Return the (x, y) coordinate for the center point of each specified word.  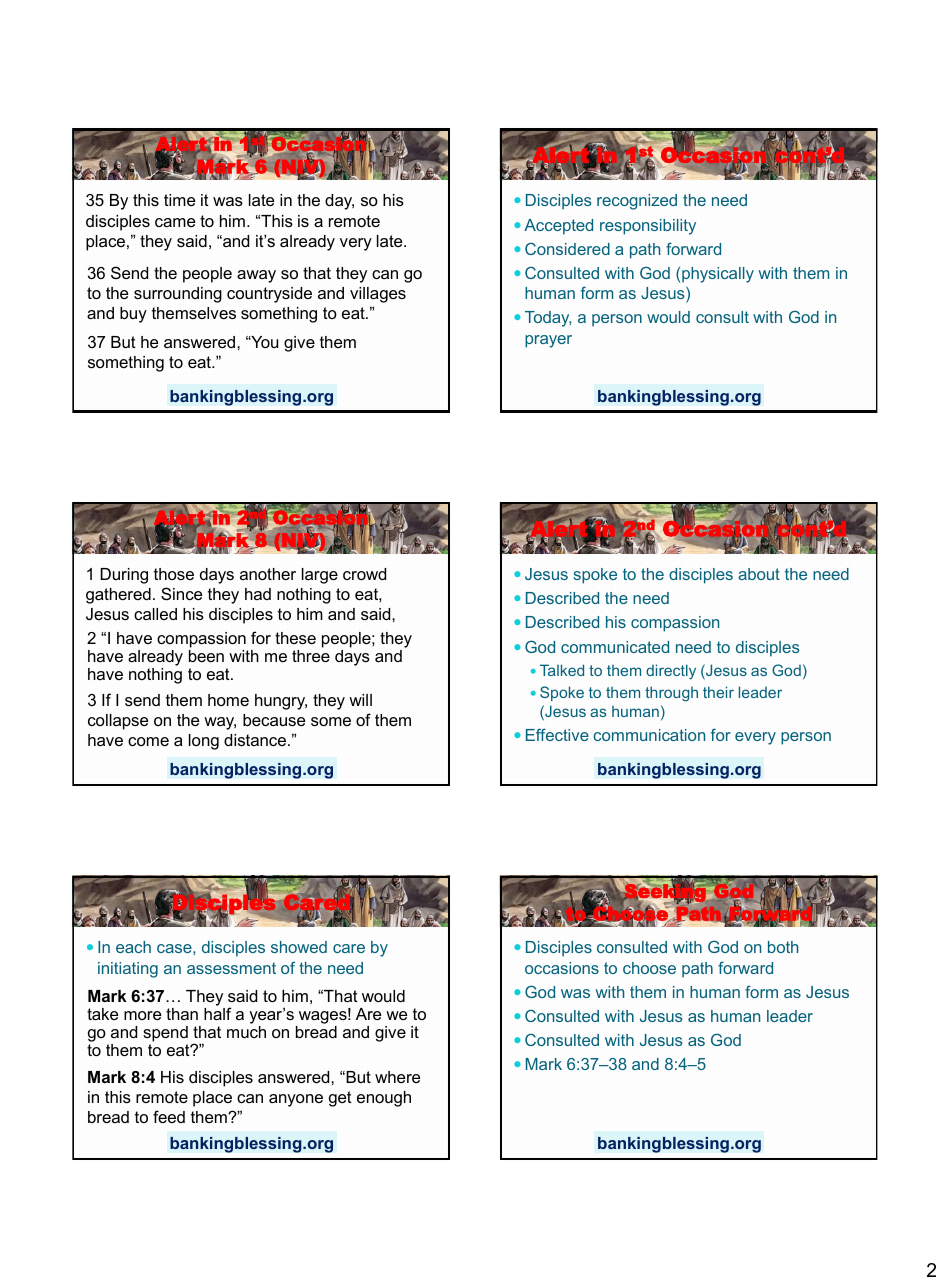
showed (299, 947)
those (174, 574)
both (783, 947)
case (175, 948)
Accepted (558, 227)
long (204, 742)
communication (649, 735)
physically (718, 275)
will (360, 700)
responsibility (648, 227)
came (175, 222)
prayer (548, 341)
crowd (364, 574)
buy (133, 315)
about (759, 574)
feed (169, 1116)
